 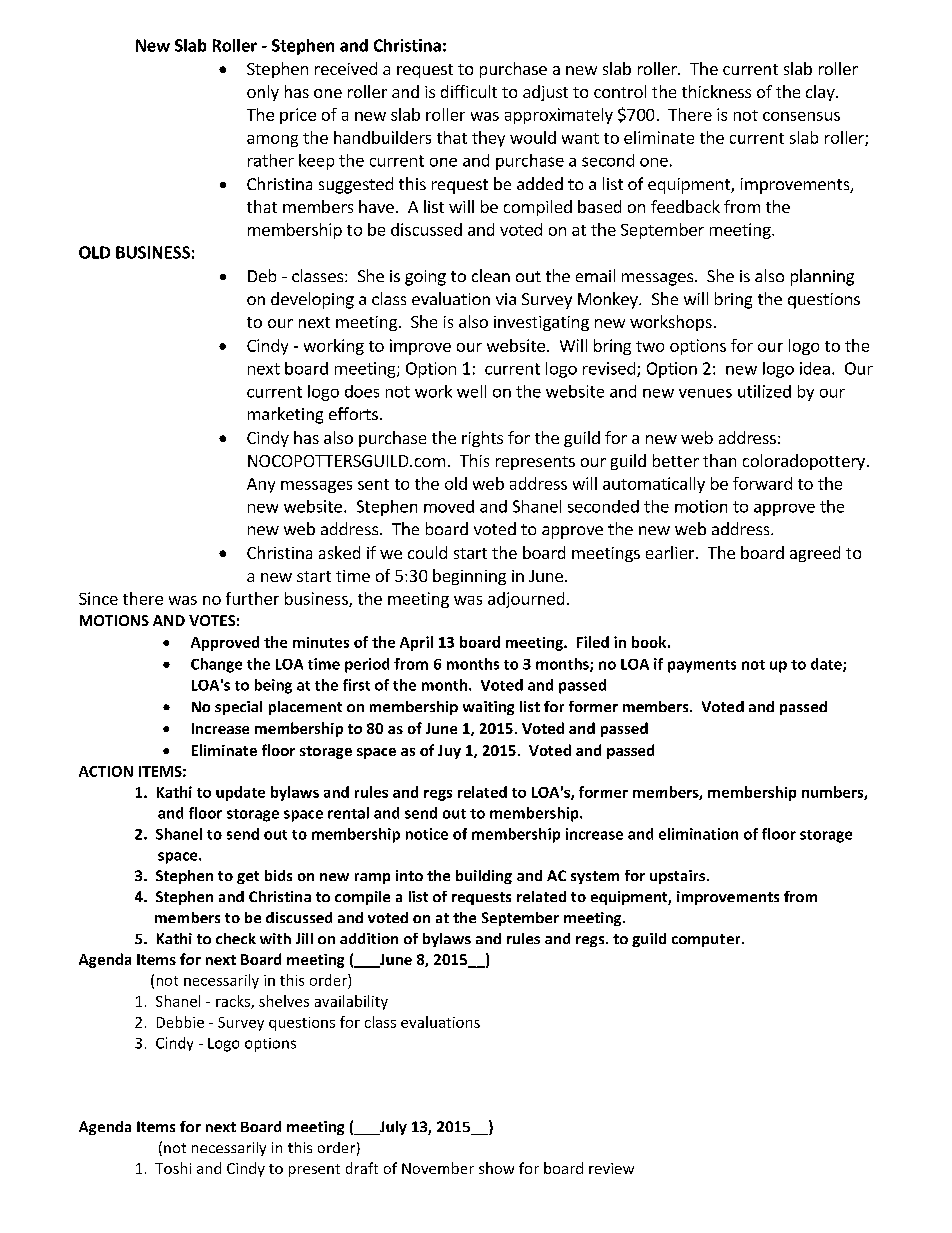 I want to click on only, so click(x=263, y=93).
